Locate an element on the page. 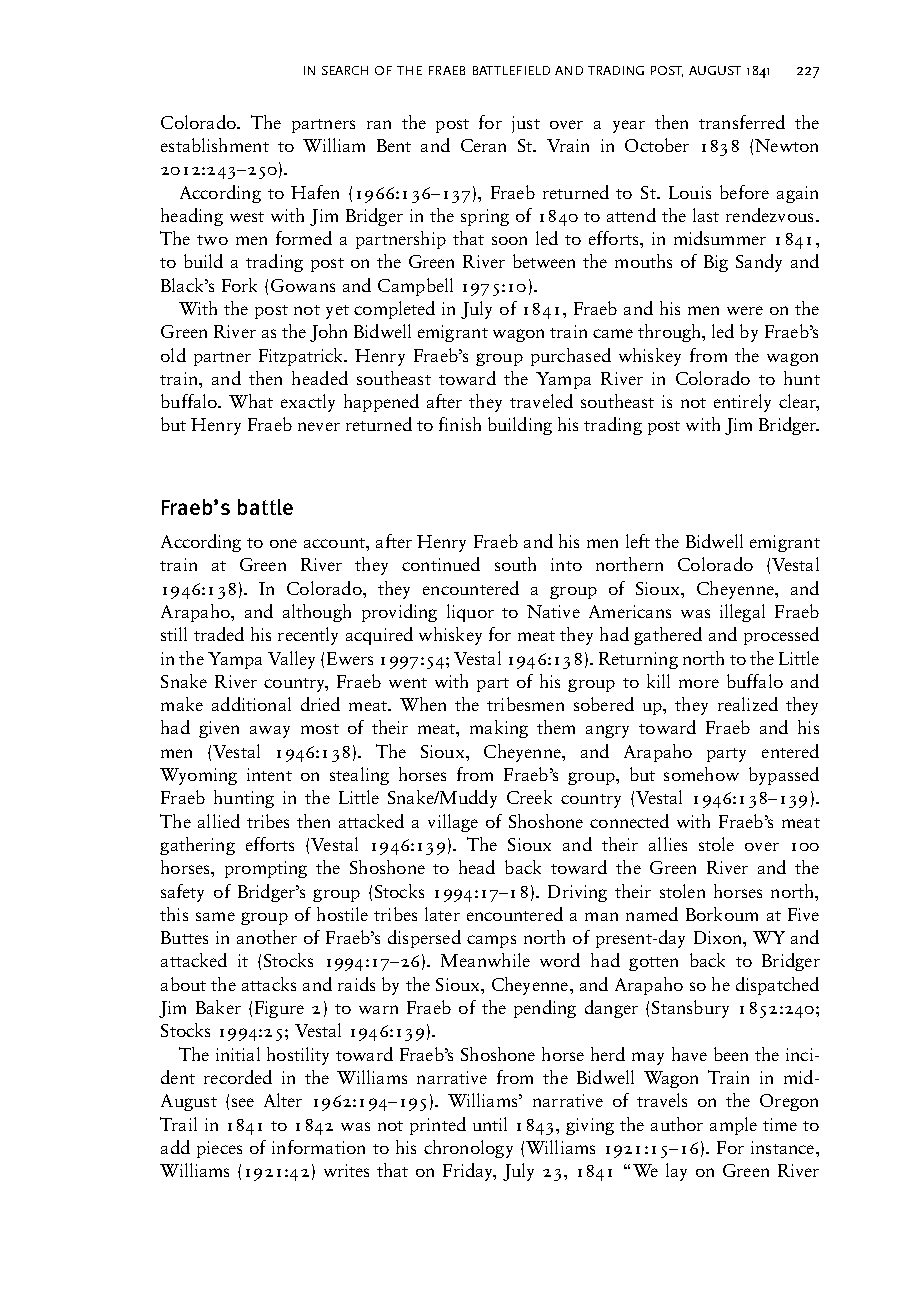  until is located at coordinates (490, 1124).
